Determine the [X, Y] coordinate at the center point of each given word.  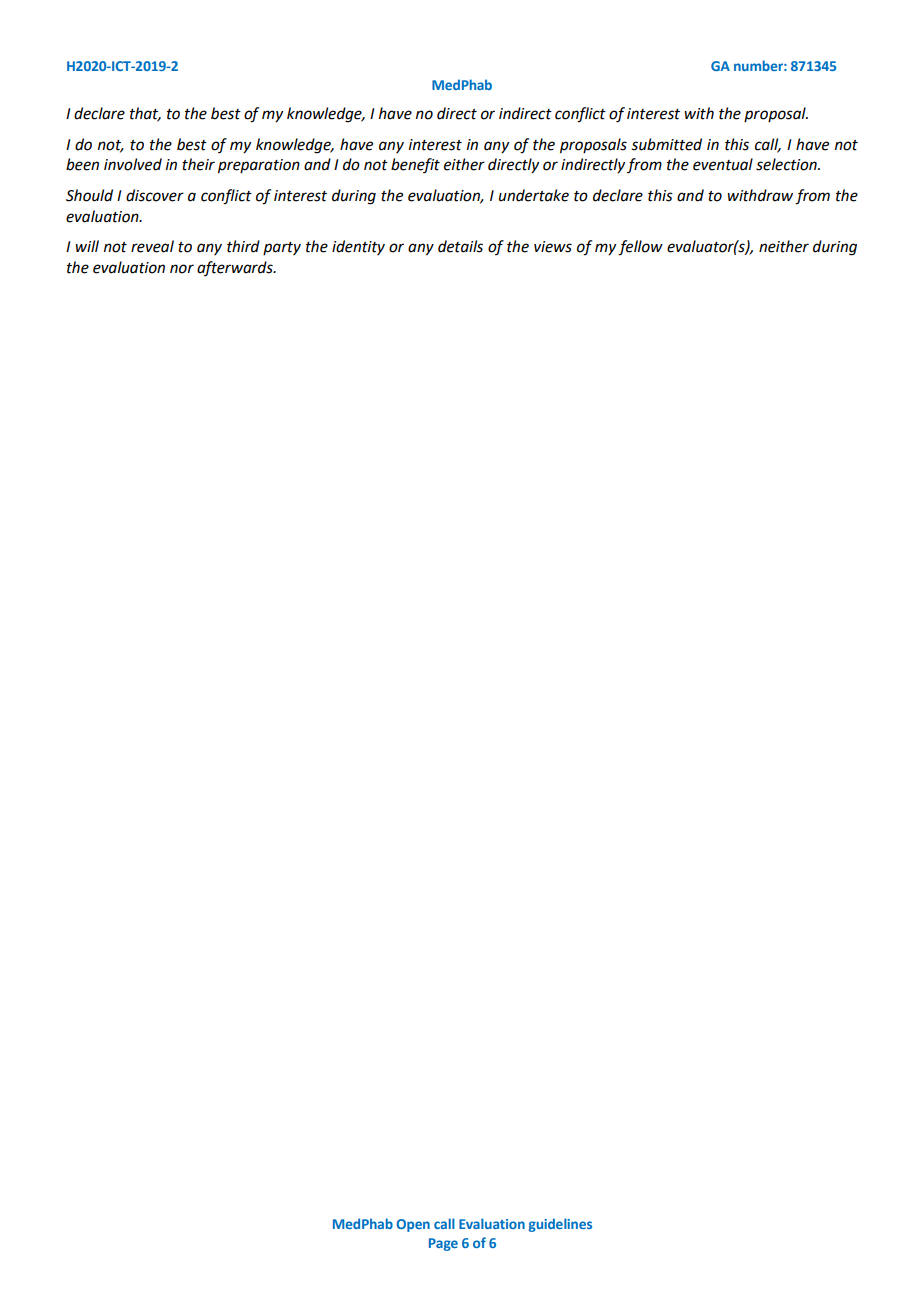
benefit [415, 165]
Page [443, 1244]
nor [182, 269]
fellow [640, 248]
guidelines [560, 1225]
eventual [723, 164]
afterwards [236, 268]
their [198, 164]
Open [413, 1225]
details [460, 246]
